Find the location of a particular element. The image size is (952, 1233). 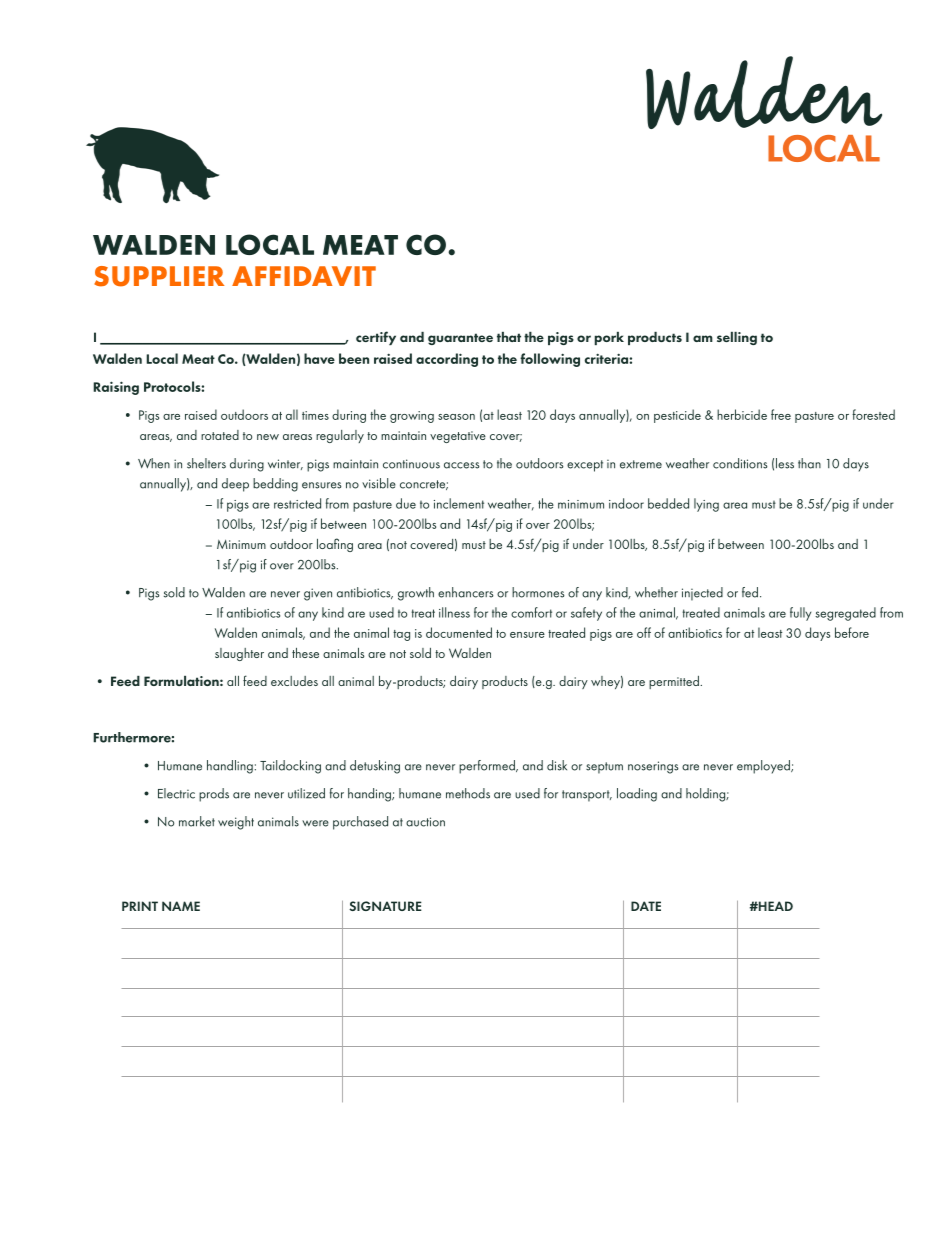

fed is located at coordinates (750, 592).
